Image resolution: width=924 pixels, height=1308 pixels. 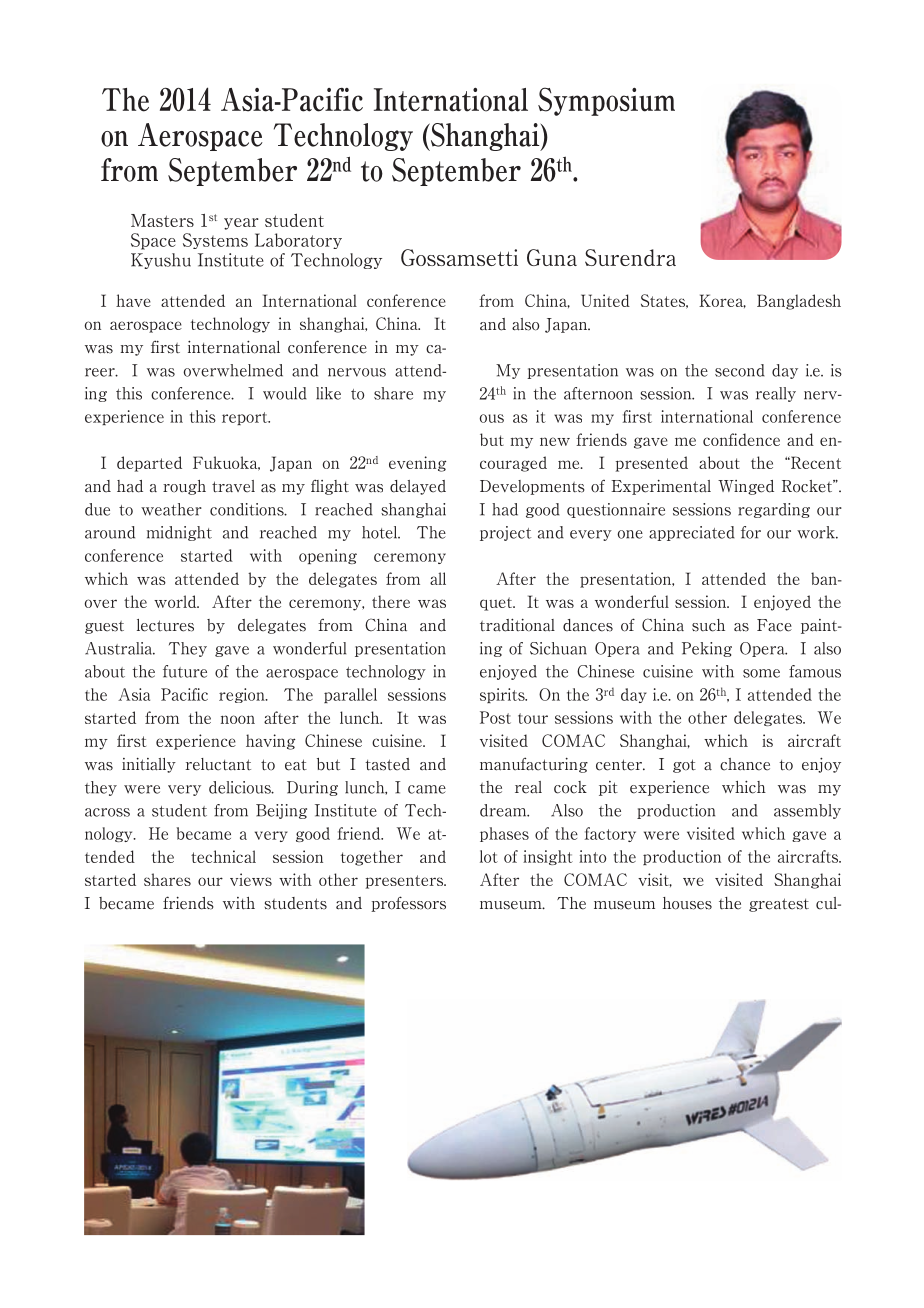 I want to click on report, so click(x=246, y=418).
